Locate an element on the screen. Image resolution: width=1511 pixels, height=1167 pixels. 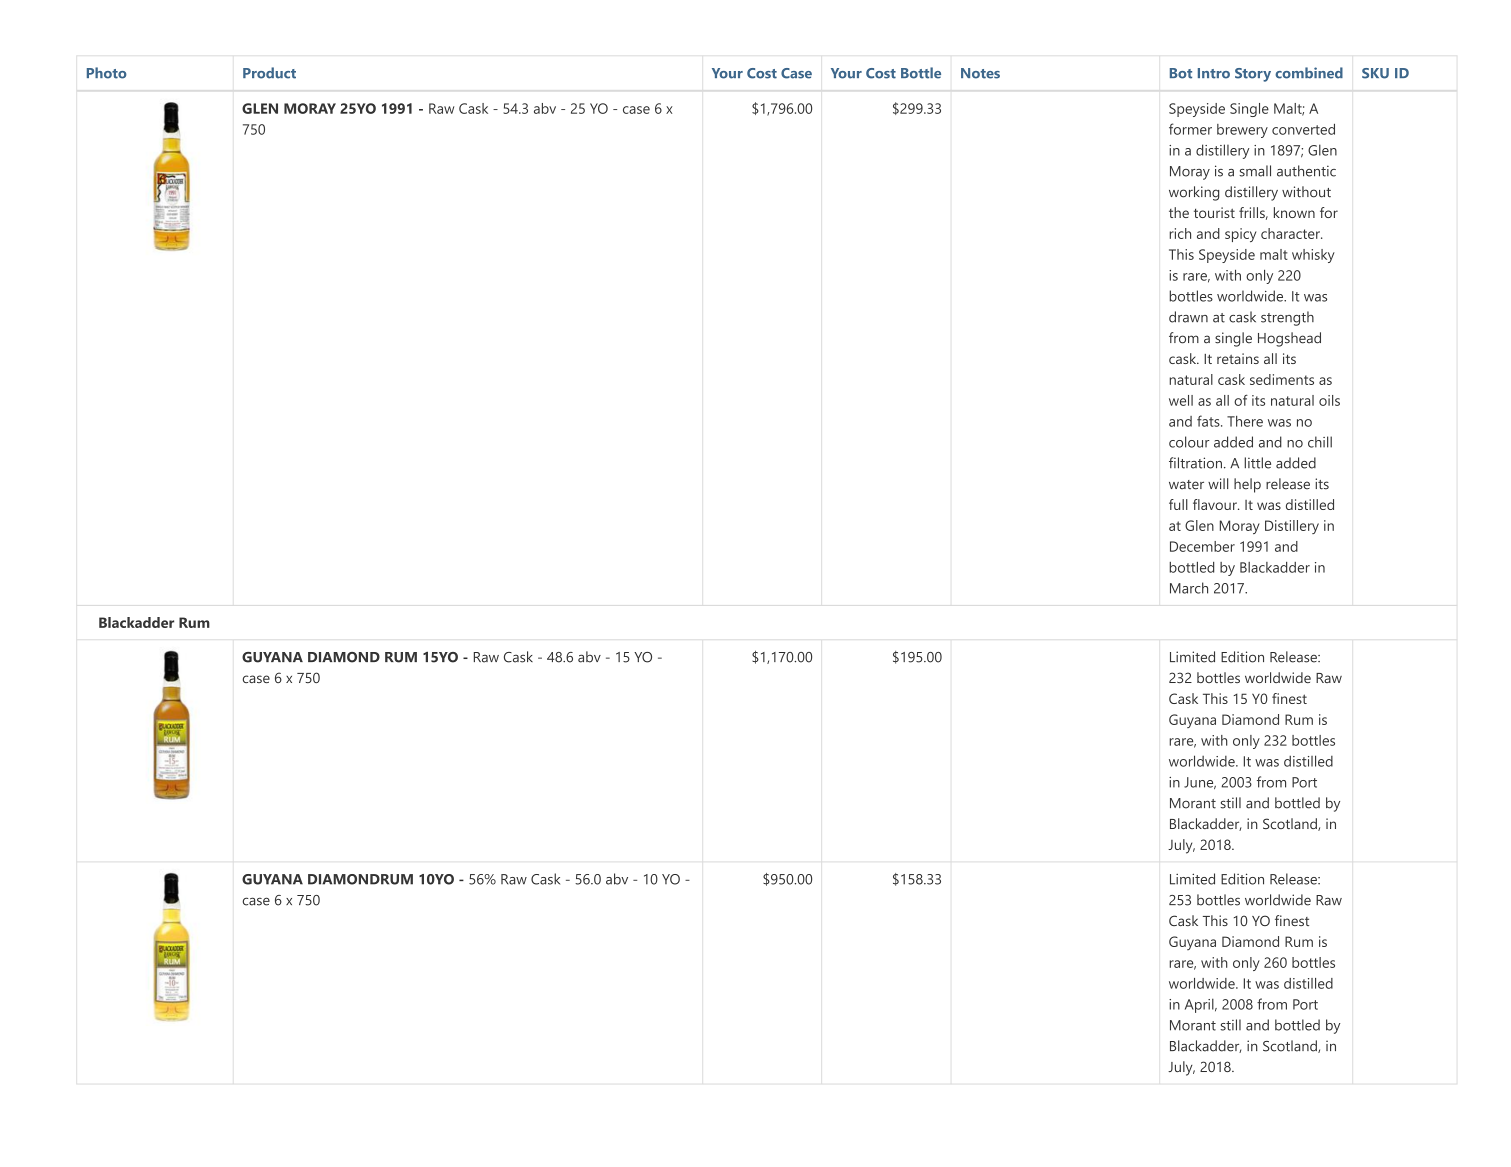
fats is located at coordinates (1209, 421).
